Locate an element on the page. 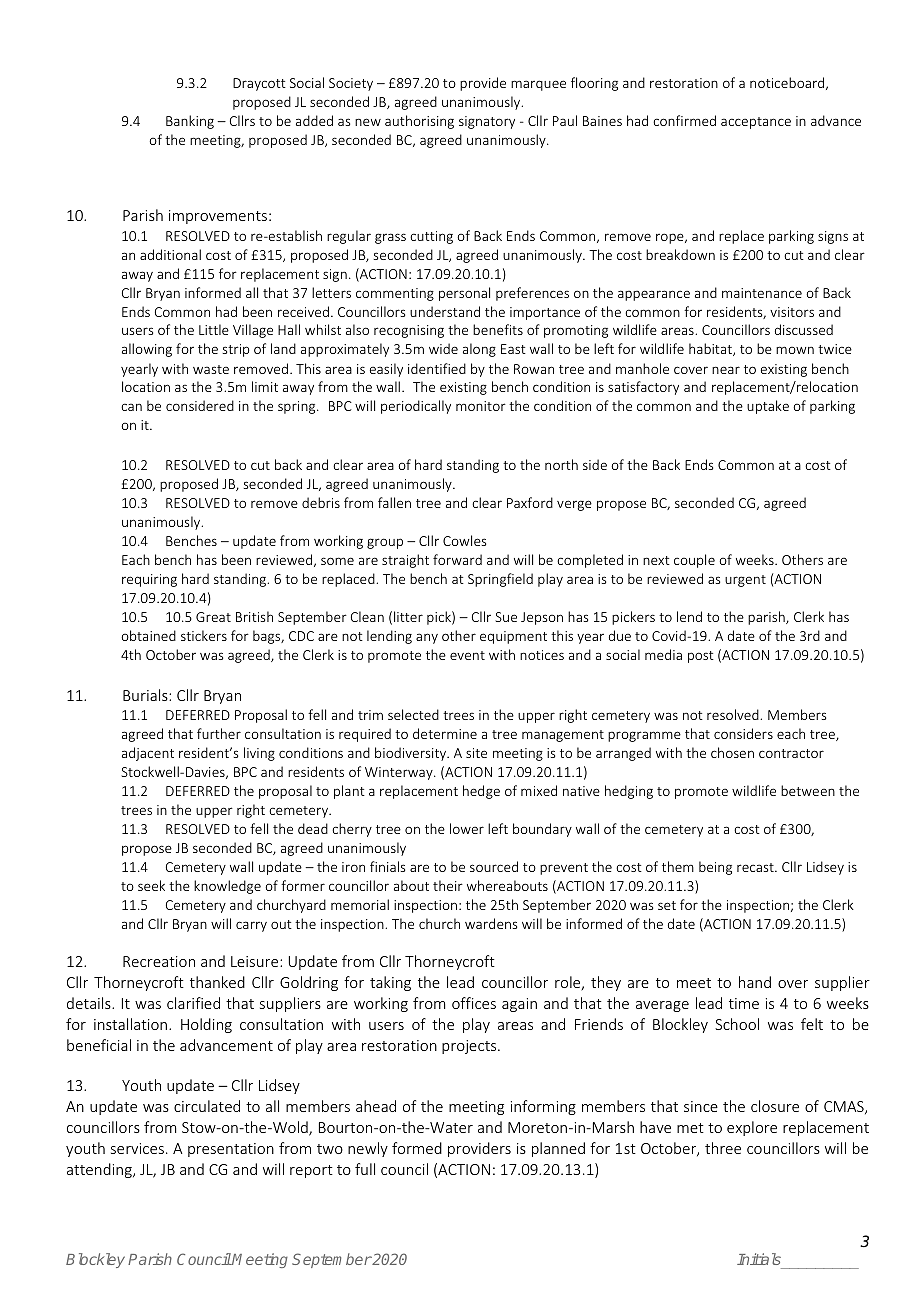 Image resolution: width=924 pixels, height=1308 pixels. between is located at coordinates (808, 790).
